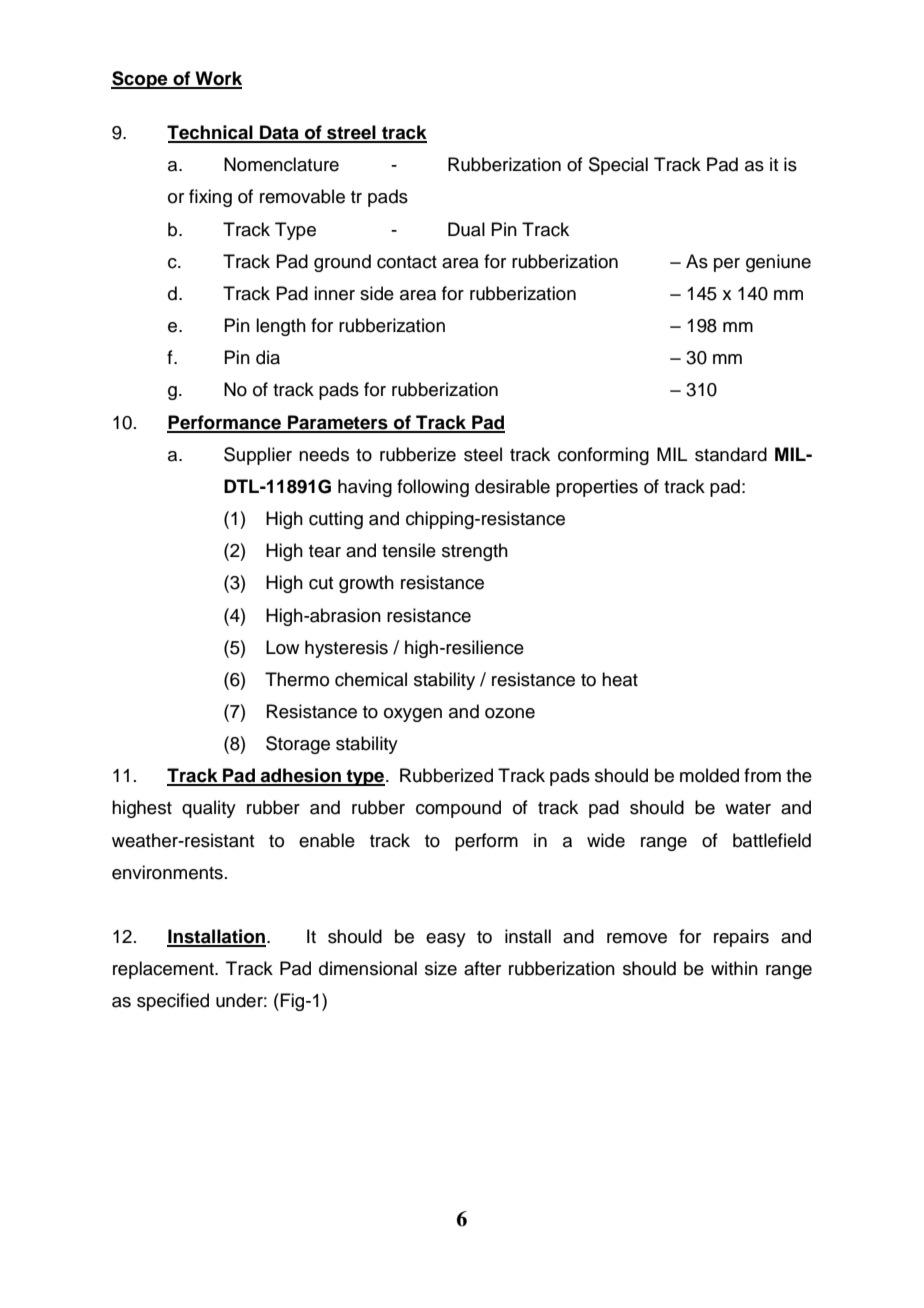 Image resolution: width=924 pixels, height=1308 pixels. What do you see at coordinates (209, 809) in the document?
I see `quality` at bounding box center [209, 809].
